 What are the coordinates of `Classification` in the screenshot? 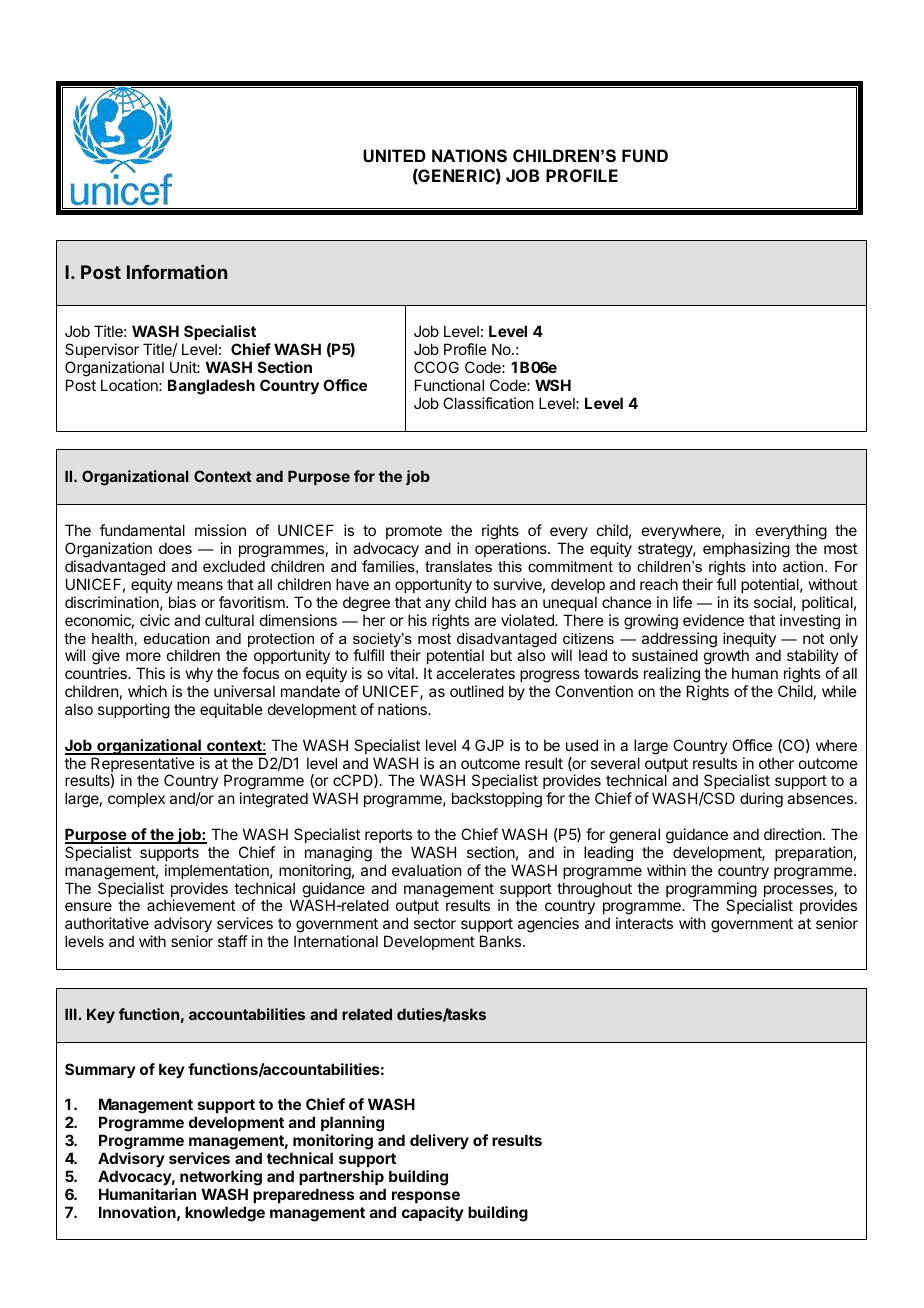 It's located at (488, 403).
